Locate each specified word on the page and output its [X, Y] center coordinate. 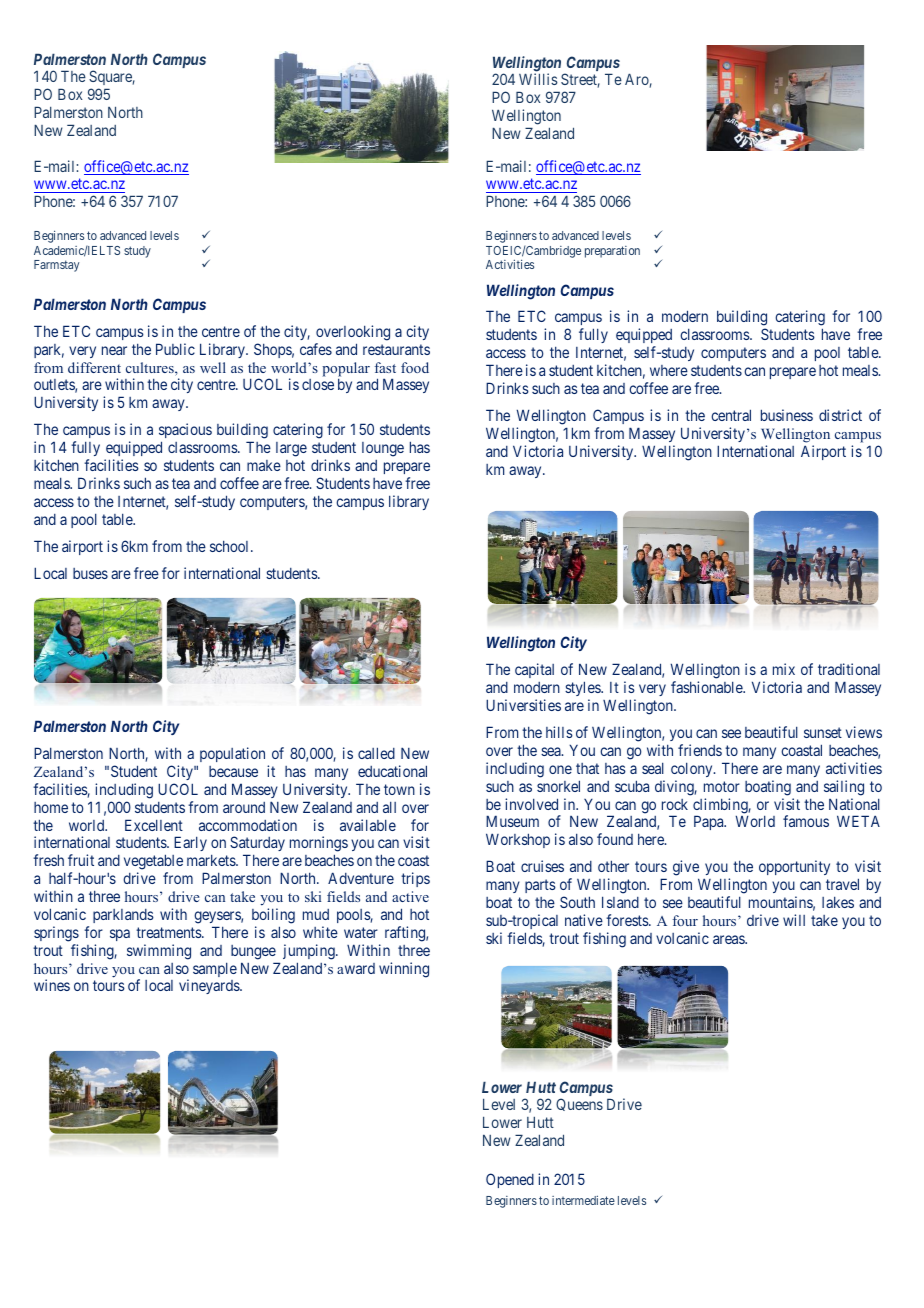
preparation [612, 252]
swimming [159, 952]
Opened [510, 1180]
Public [175, 349]
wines [52, 985]
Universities [523, 705]
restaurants [396, 349]
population [231, 756]
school [231, 546]
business [787, 415]
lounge [383, 449]
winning [404, 970]
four [685, 920]
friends [700, 750]
